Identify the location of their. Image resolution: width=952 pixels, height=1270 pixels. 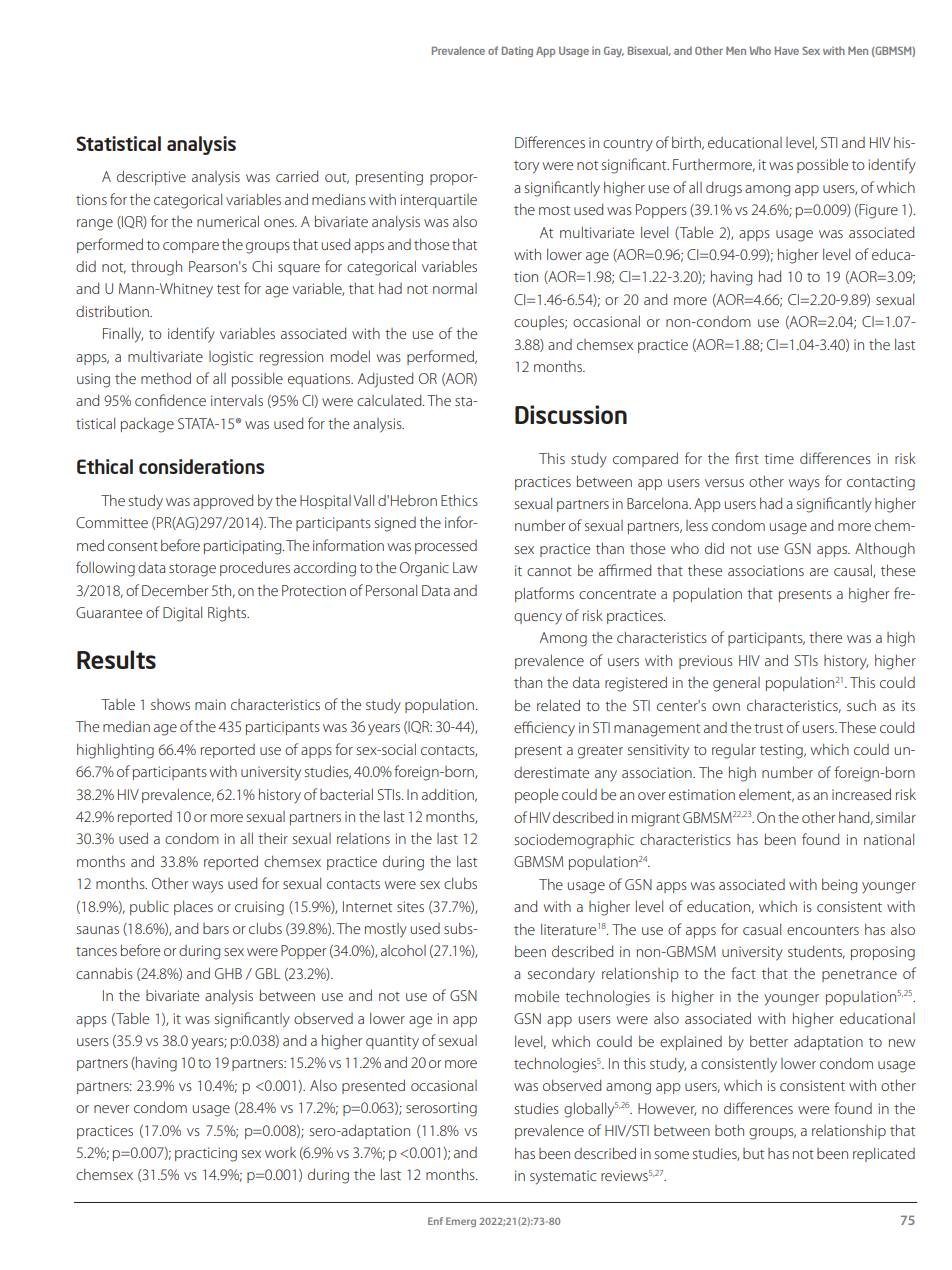
(273, 838).
